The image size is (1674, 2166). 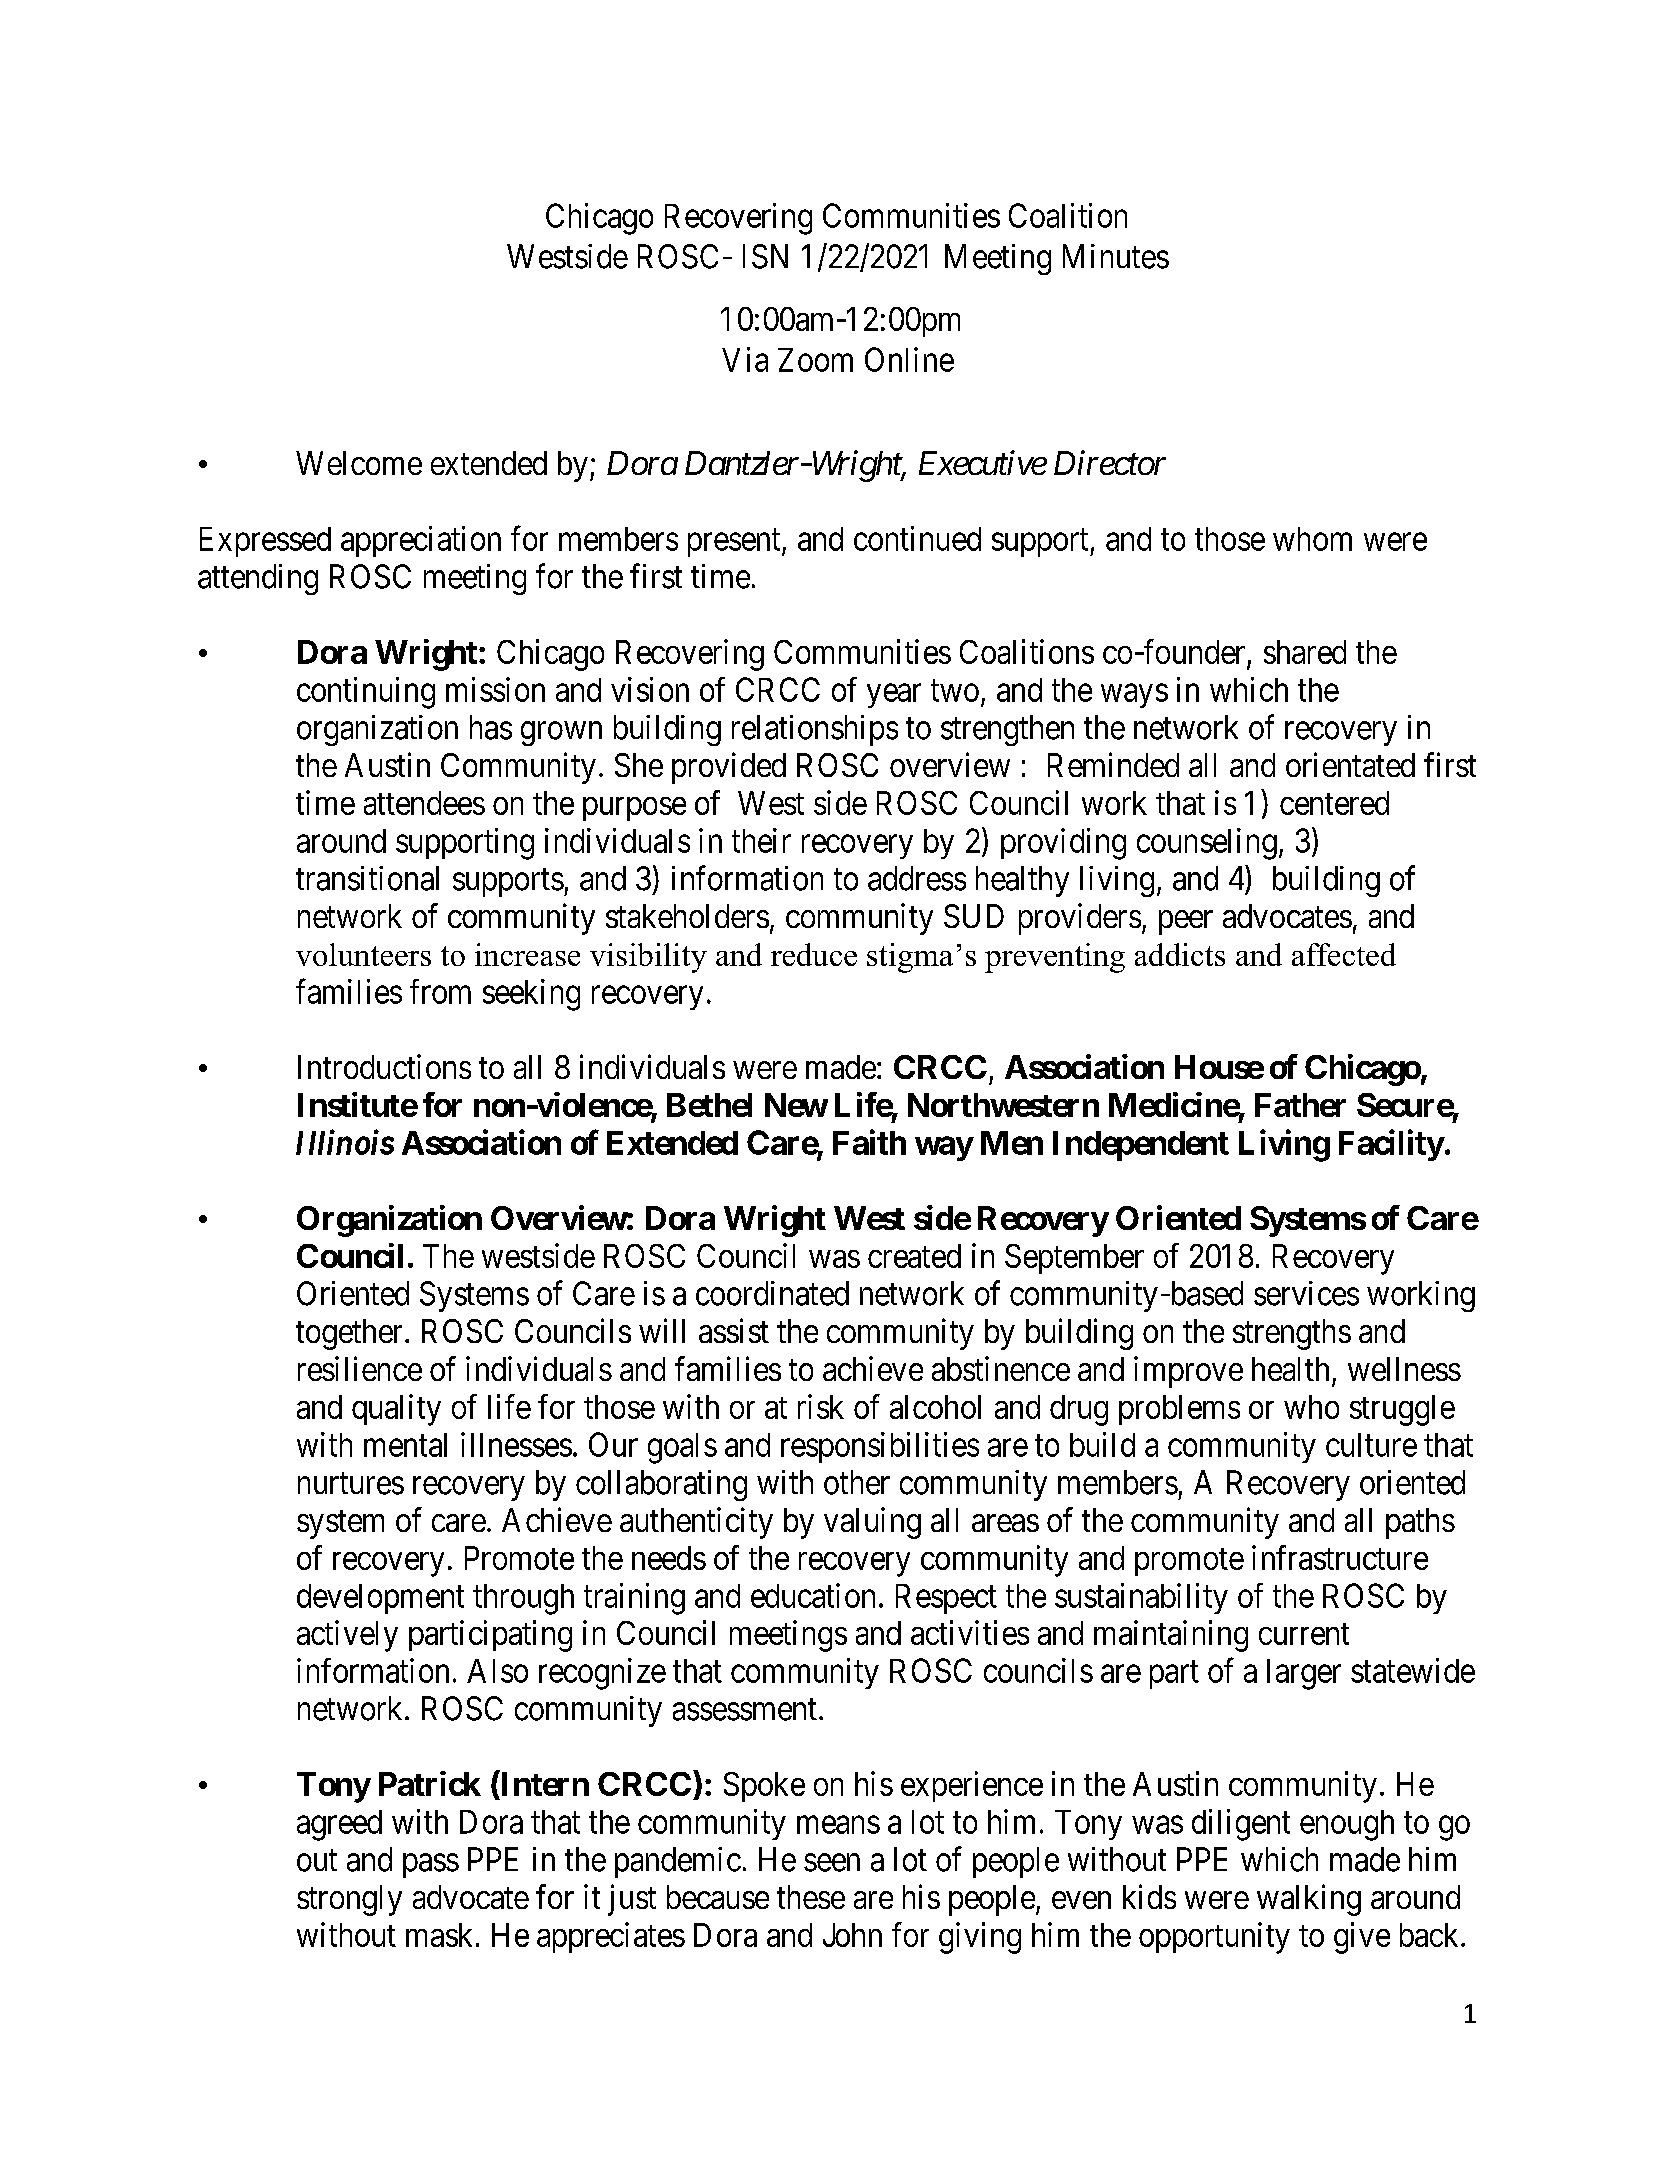 I want to click on pass, so click(x=431, y=1866).
